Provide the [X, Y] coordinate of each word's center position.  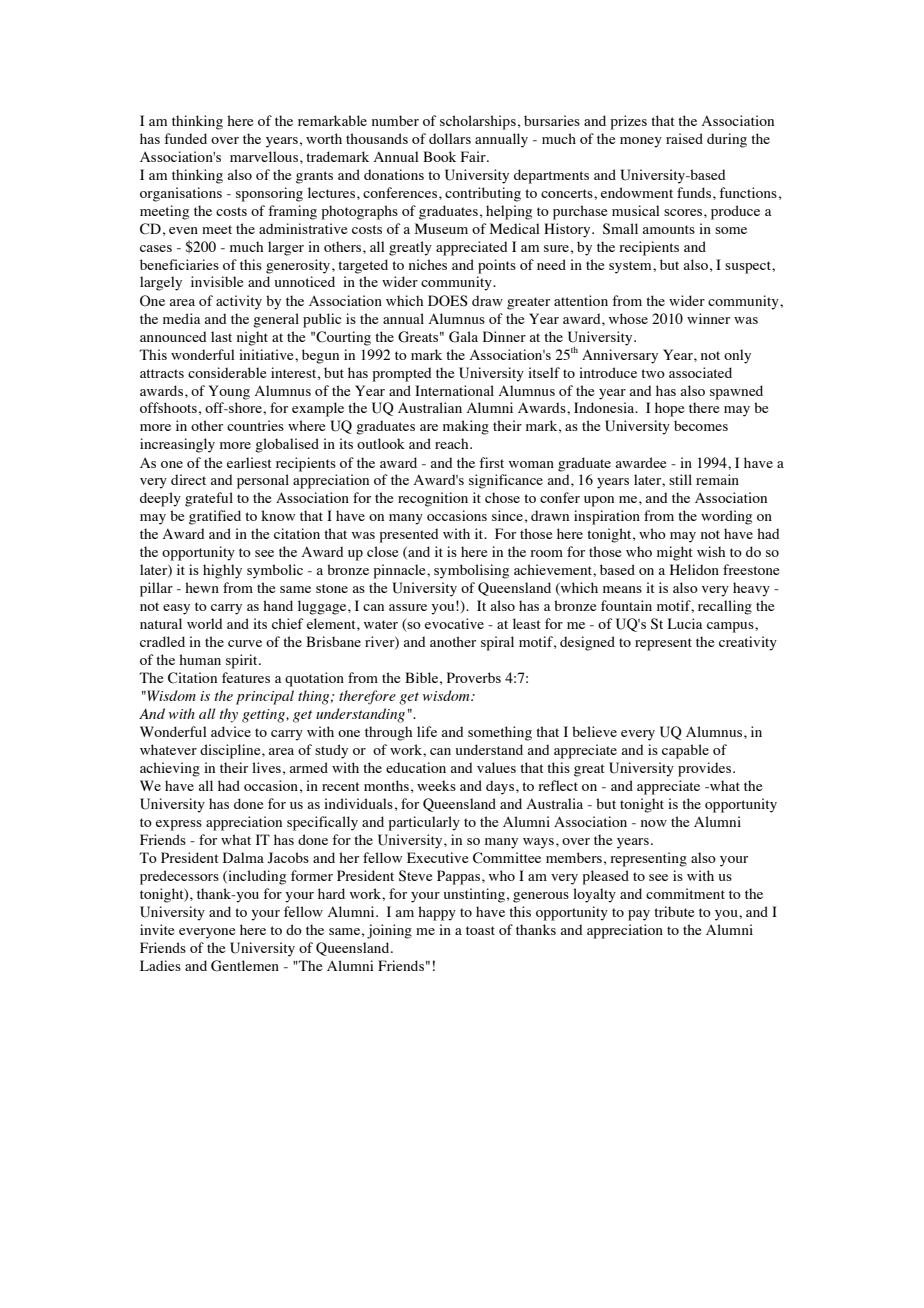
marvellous [264, 156]
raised [684, 138]
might [675, 553]
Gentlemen [245, 966]
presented [409, 535]
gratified [215, 517]
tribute [674, 911]
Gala [463, 337]
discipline [231, 751]
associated [700, 372]
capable [685, 751]
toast [480, 930]
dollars [450, 138]
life [427, 731]
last [221, 336]
